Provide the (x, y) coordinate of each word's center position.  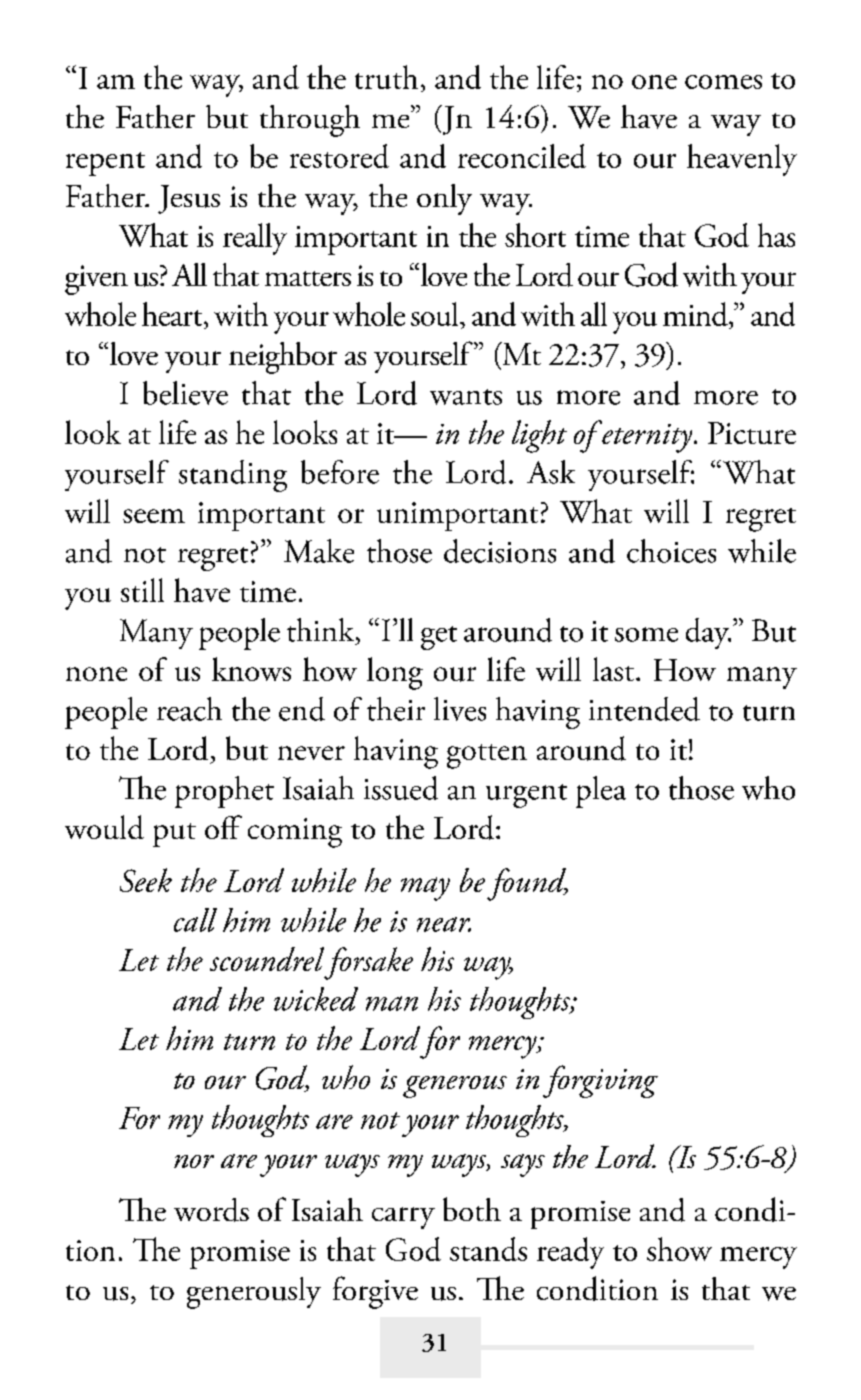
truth (386, 77)
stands (488, 1249)
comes (723, 82)
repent (105, 164)
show (679, 1249)
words (211, 1210)
